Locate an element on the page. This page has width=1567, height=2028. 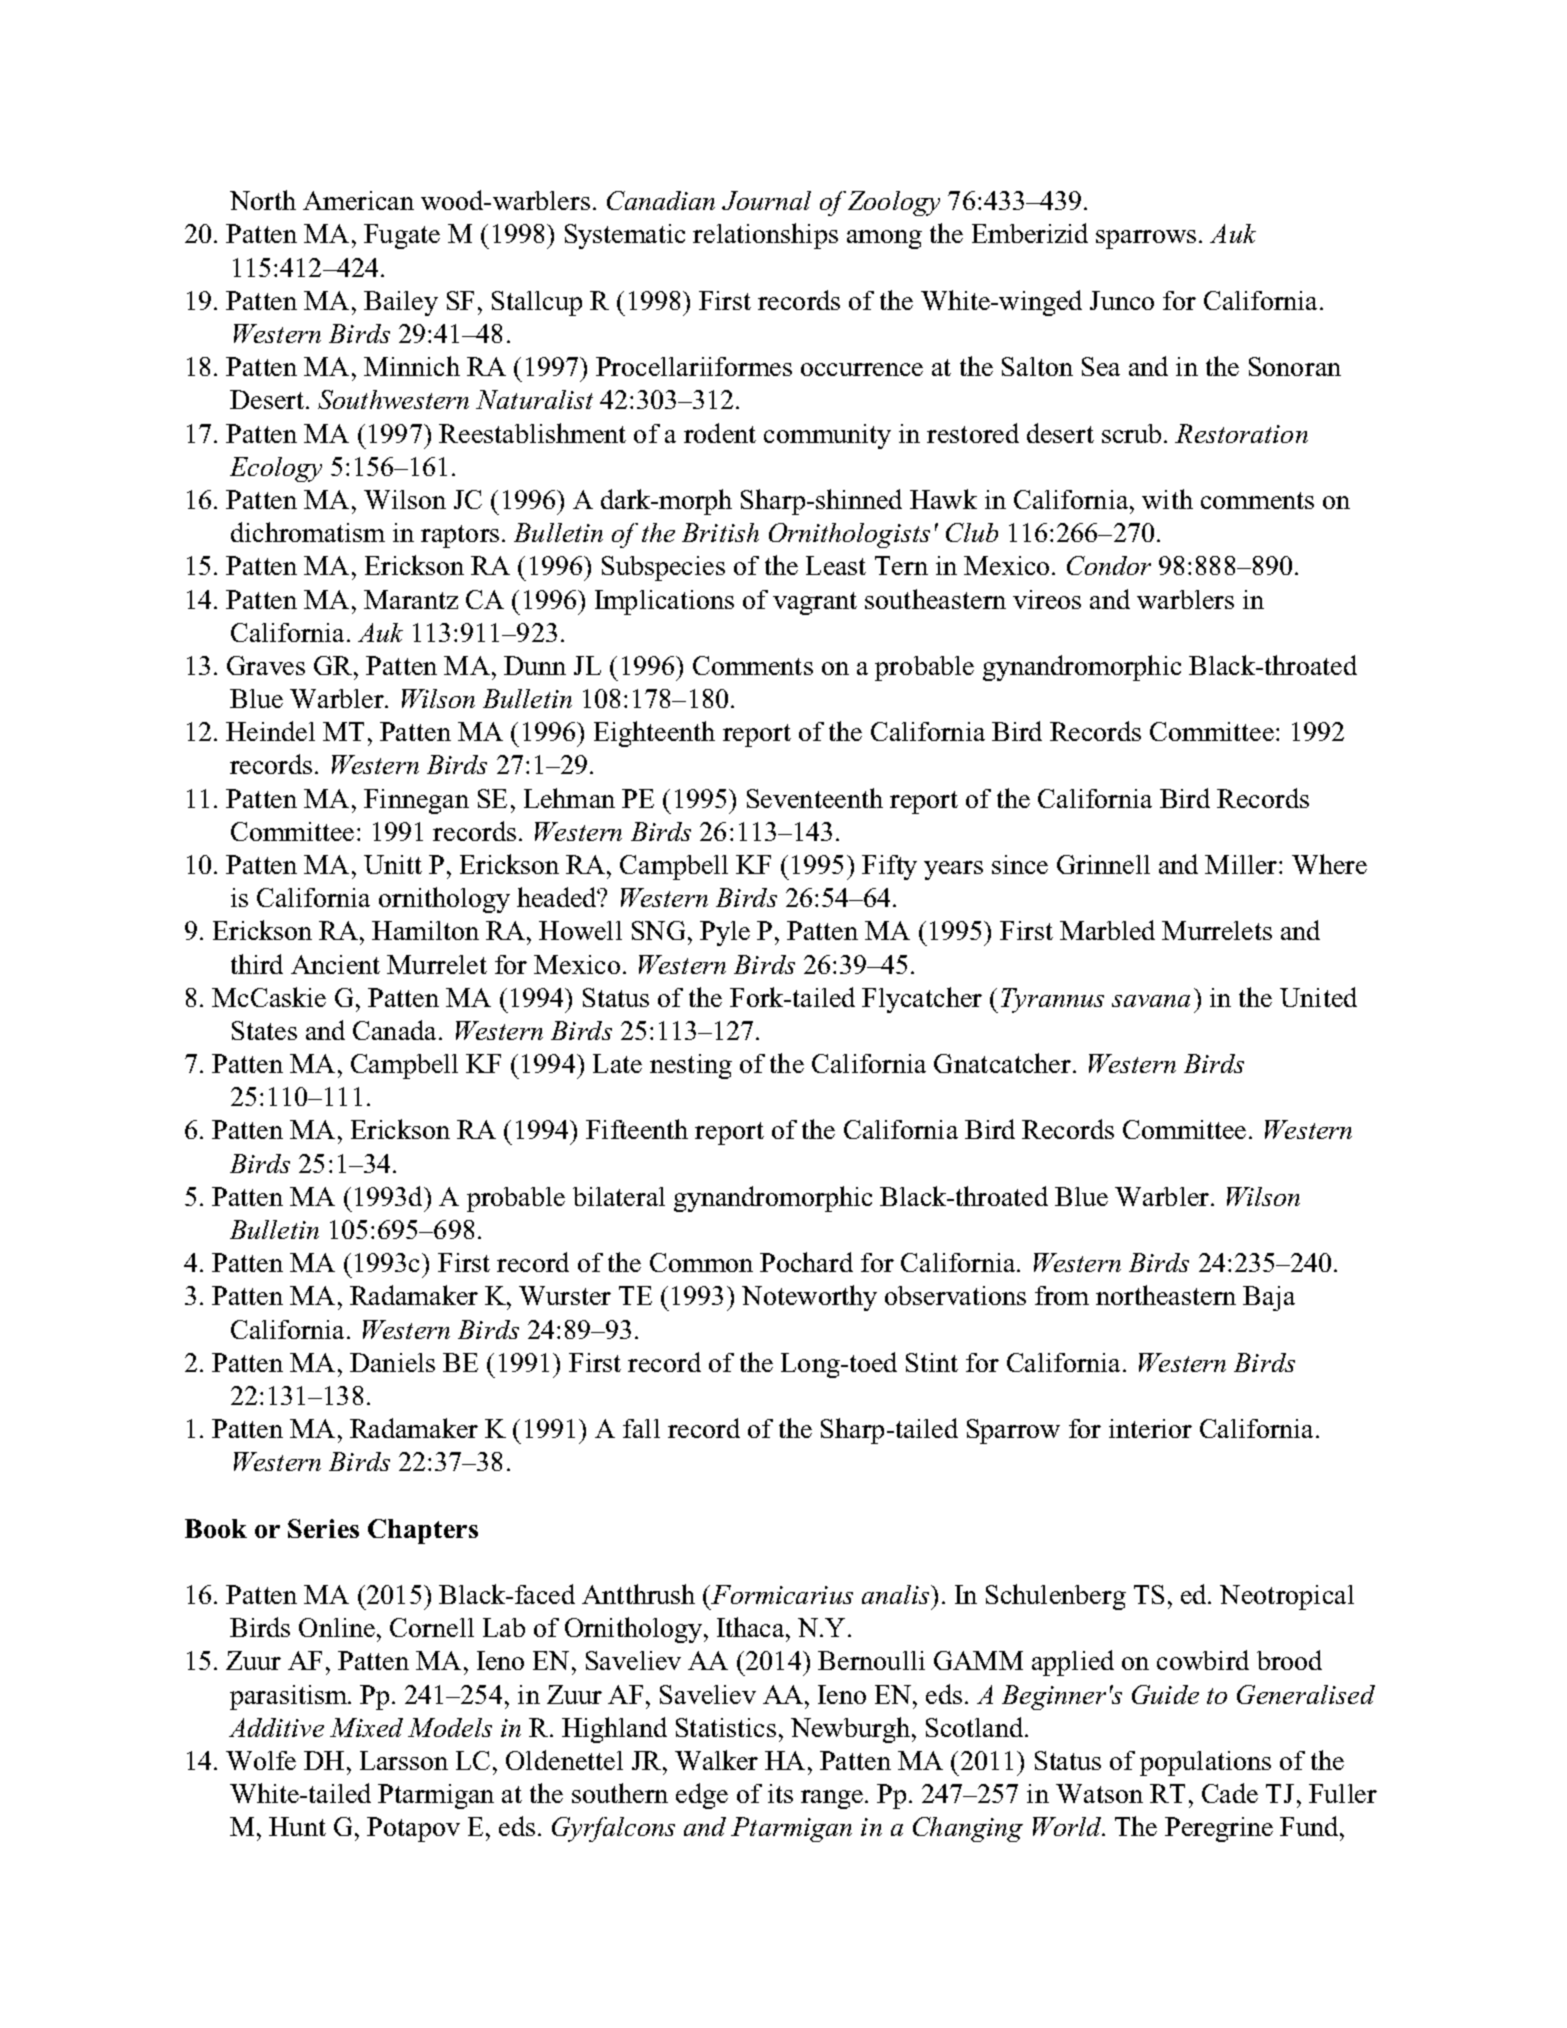
Finnegan is located at coordinates (416, 801).
